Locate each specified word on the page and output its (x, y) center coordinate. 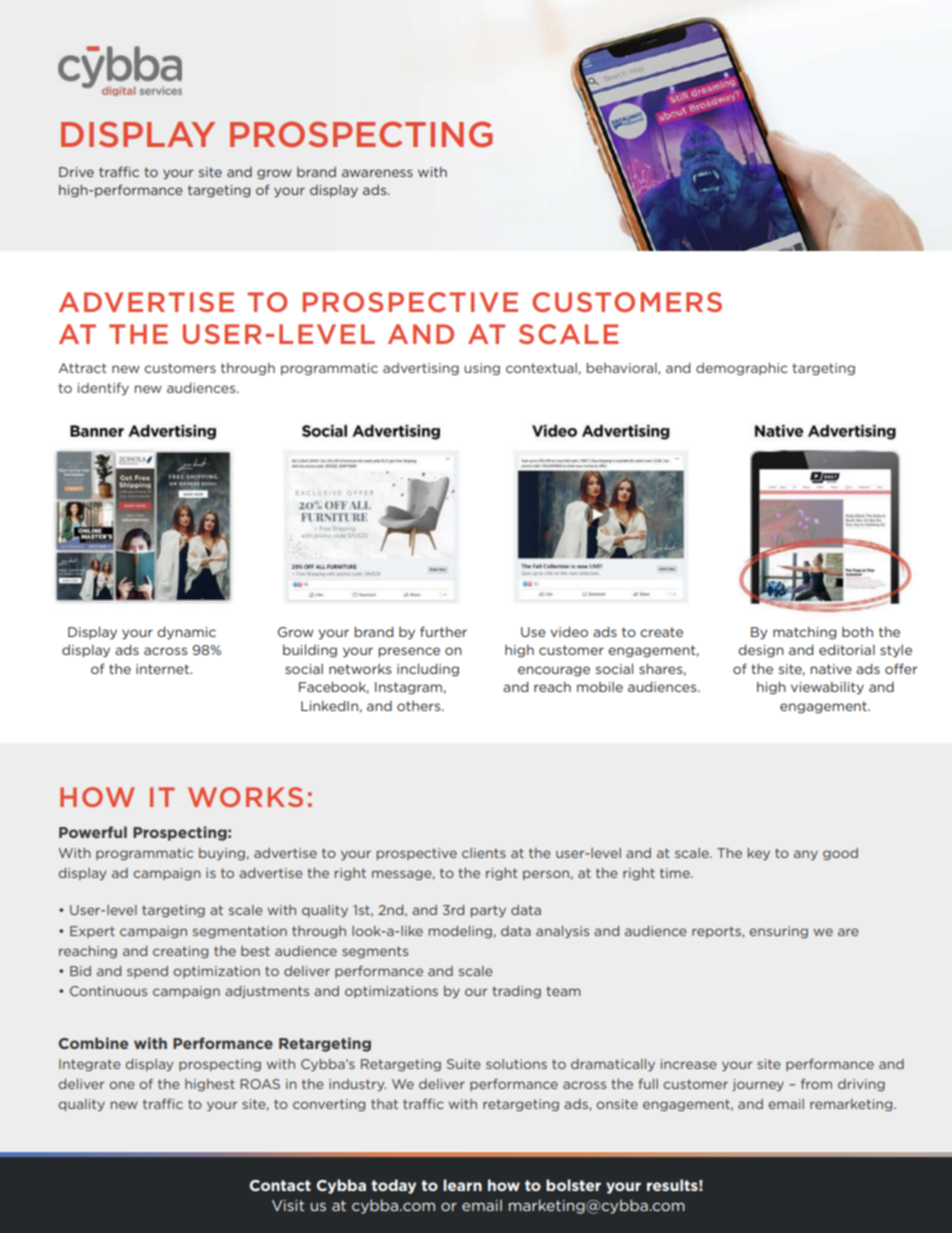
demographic (741, 369)
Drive (76, 172)
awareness (377, 173)
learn (462, 1185)
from (816, 1083)
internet (164, 669)
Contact (280, 1185)
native (831, 669)
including (428, 670)
